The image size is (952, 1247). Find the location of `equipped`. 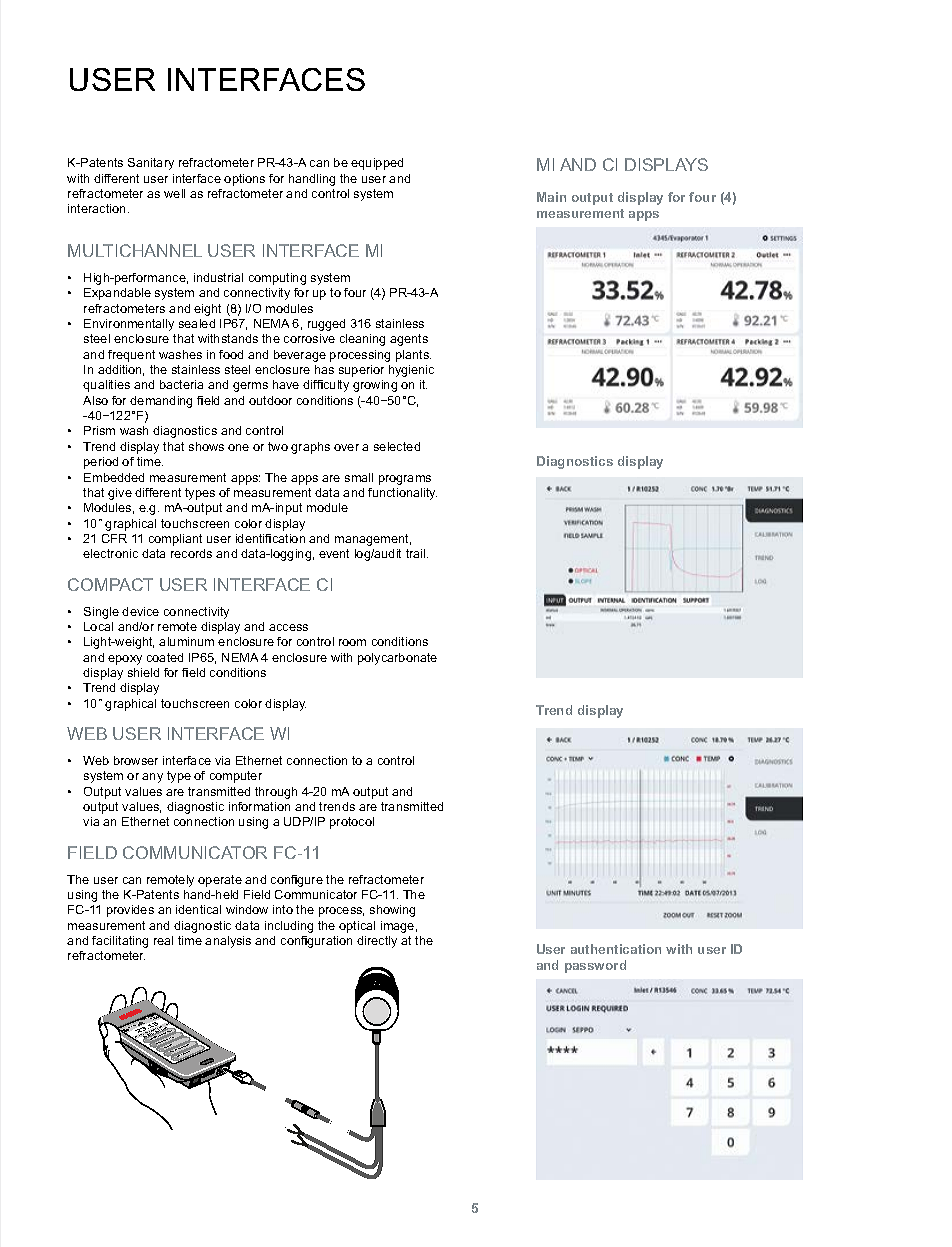

equipped is located at coordinates (377, 164).
